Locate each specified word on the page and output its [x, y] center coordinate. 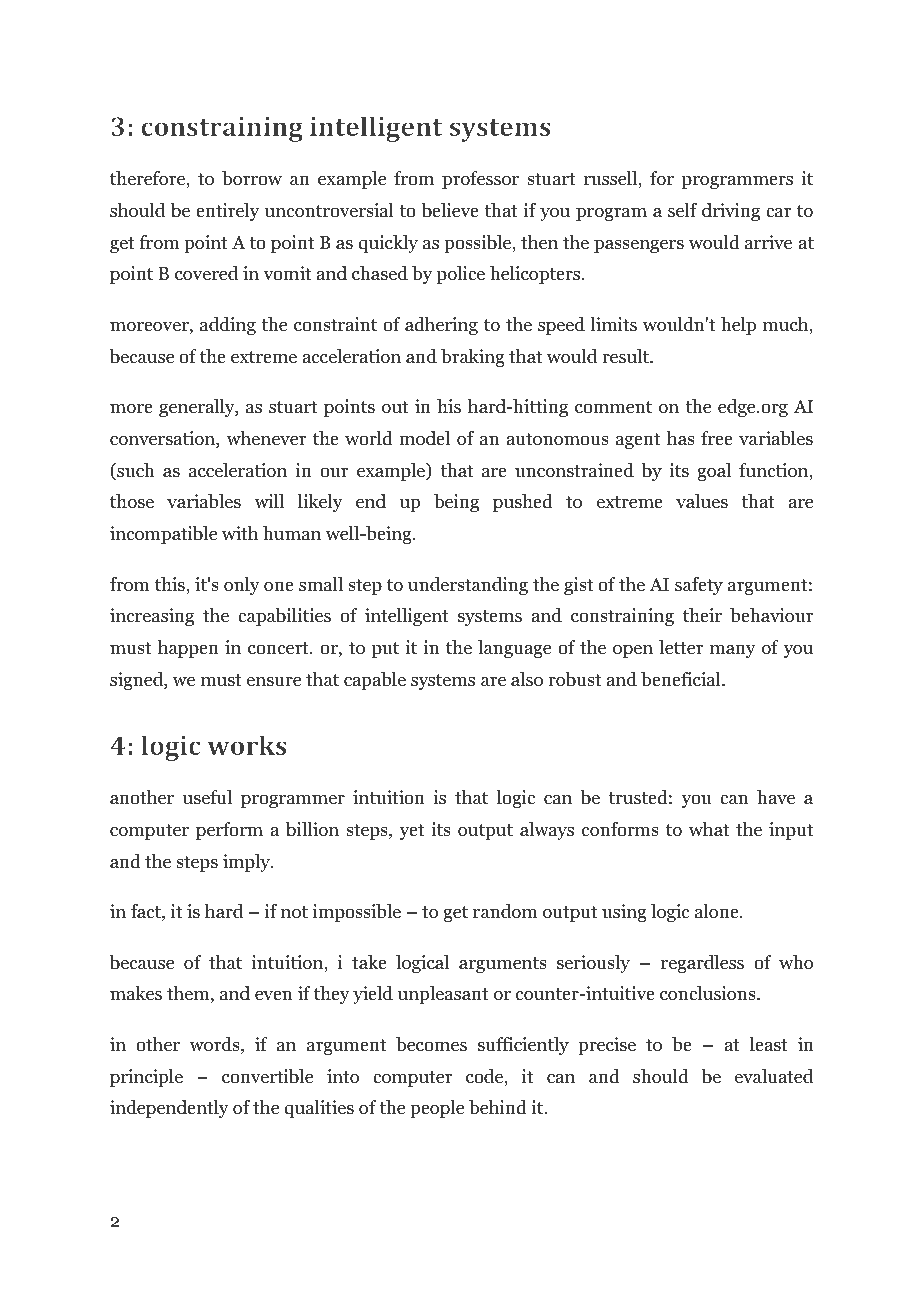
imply [247, 863]
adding [228, 326]
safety [699, 586]
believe [450, 210]
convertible [267, 1076]
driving [731, 212]
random [505, 911]
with [240, 533]
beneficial [682, 679]
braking [473, 358]
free [717, 438]
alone [718, 911]
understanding [468, 586]
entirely [227, 212]
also [527, 679]
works [247, 745]
